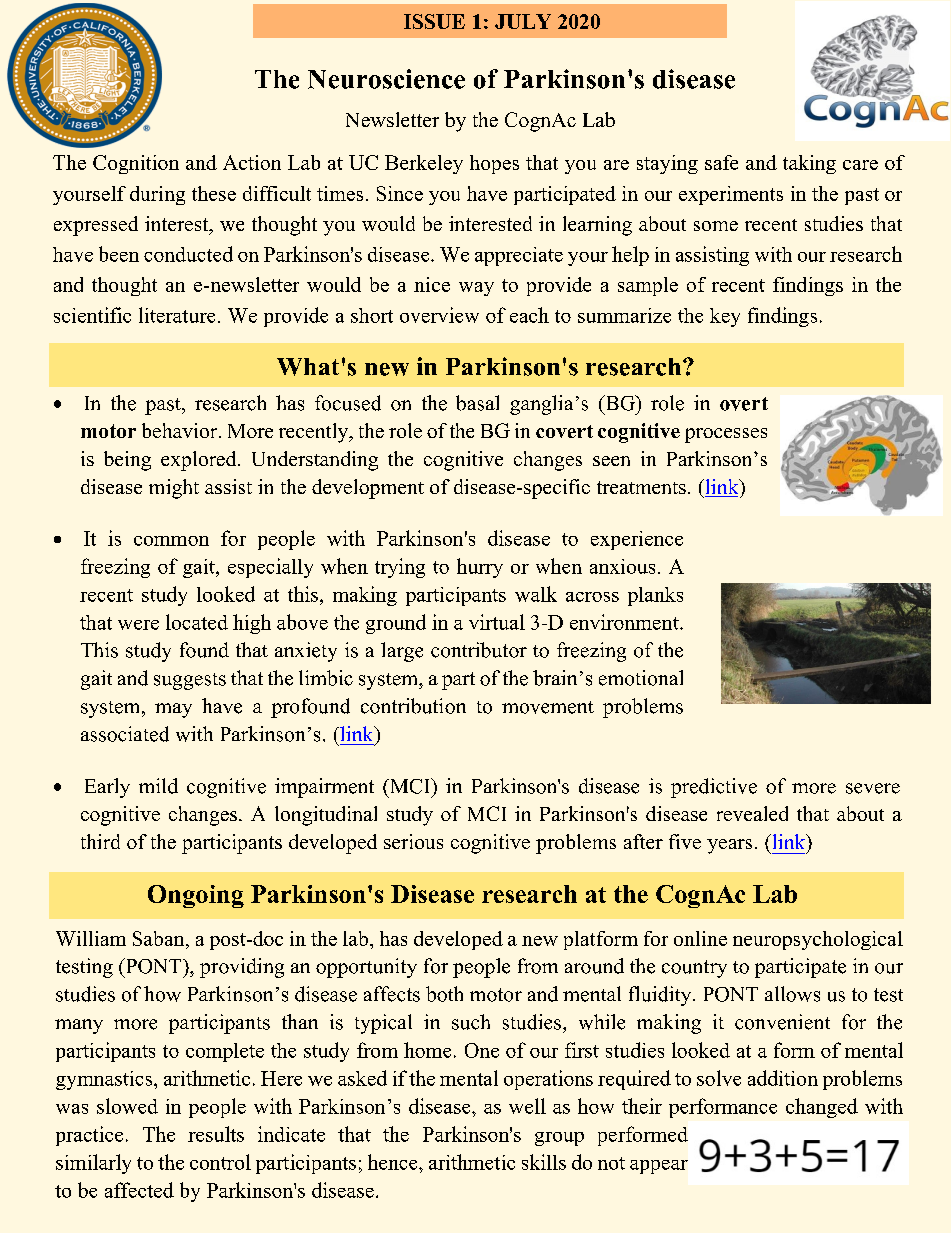 The height and width of the screenshot is (1233, 952). Describe the element at coordinates (434, 21) in the screenshot. I see `ISSUE` at that location.
